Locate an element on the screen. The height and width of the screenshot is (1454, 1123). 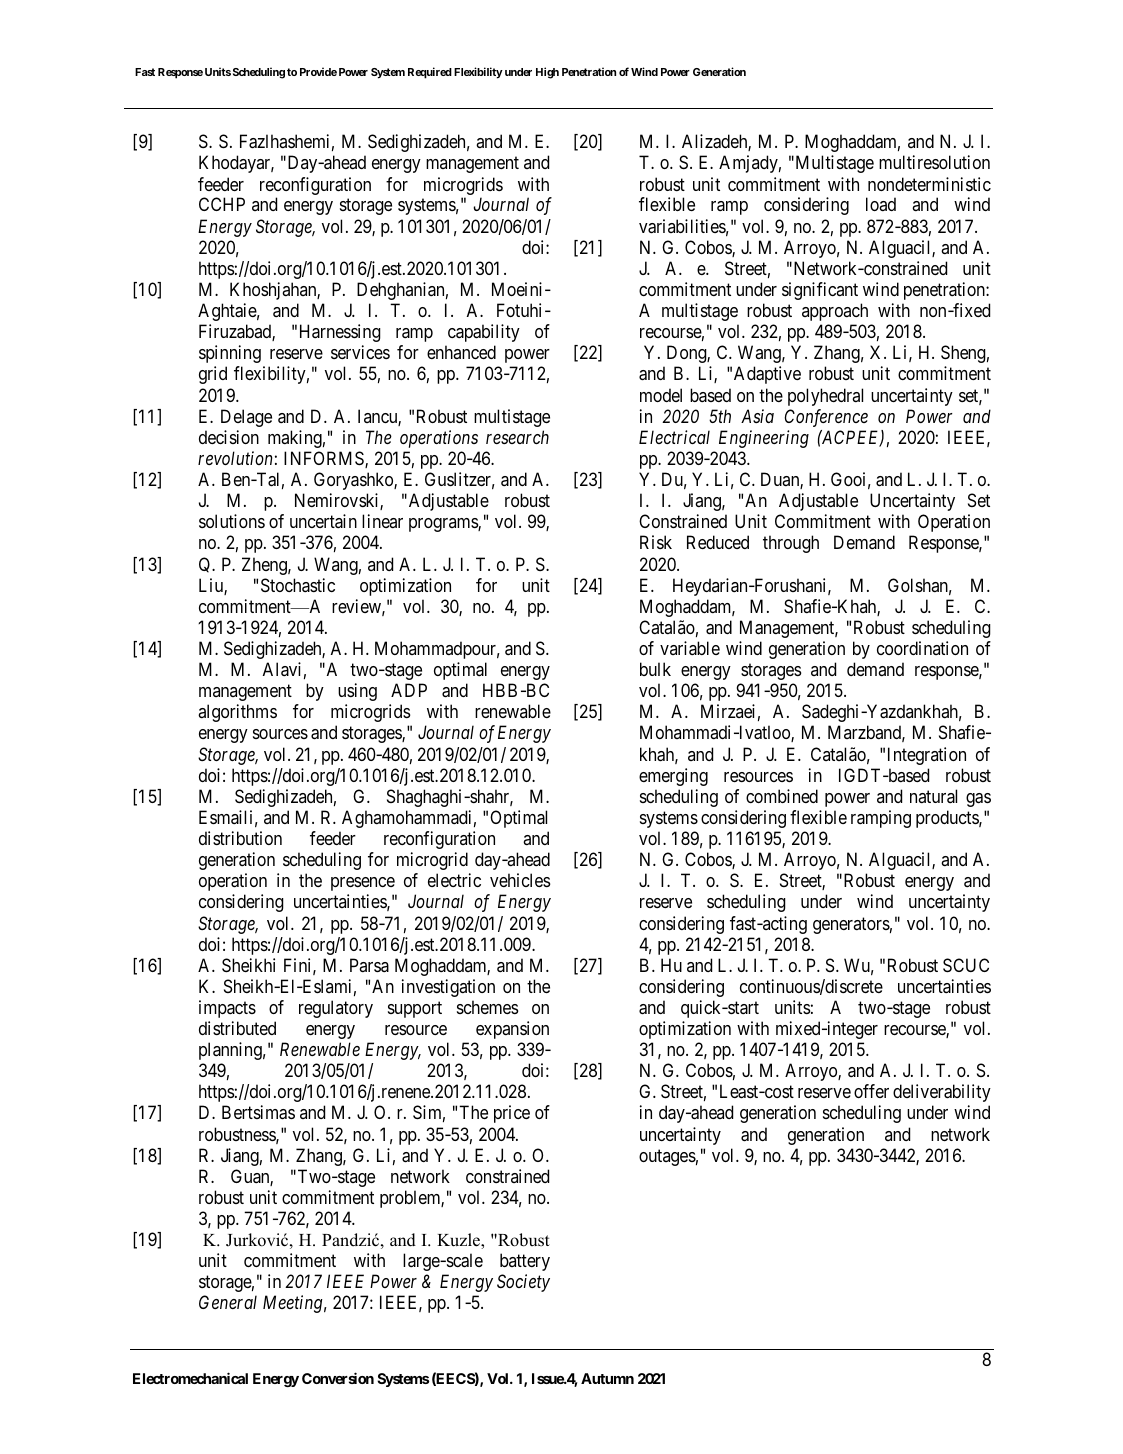
bulk is located at coordinates (655, 669).
